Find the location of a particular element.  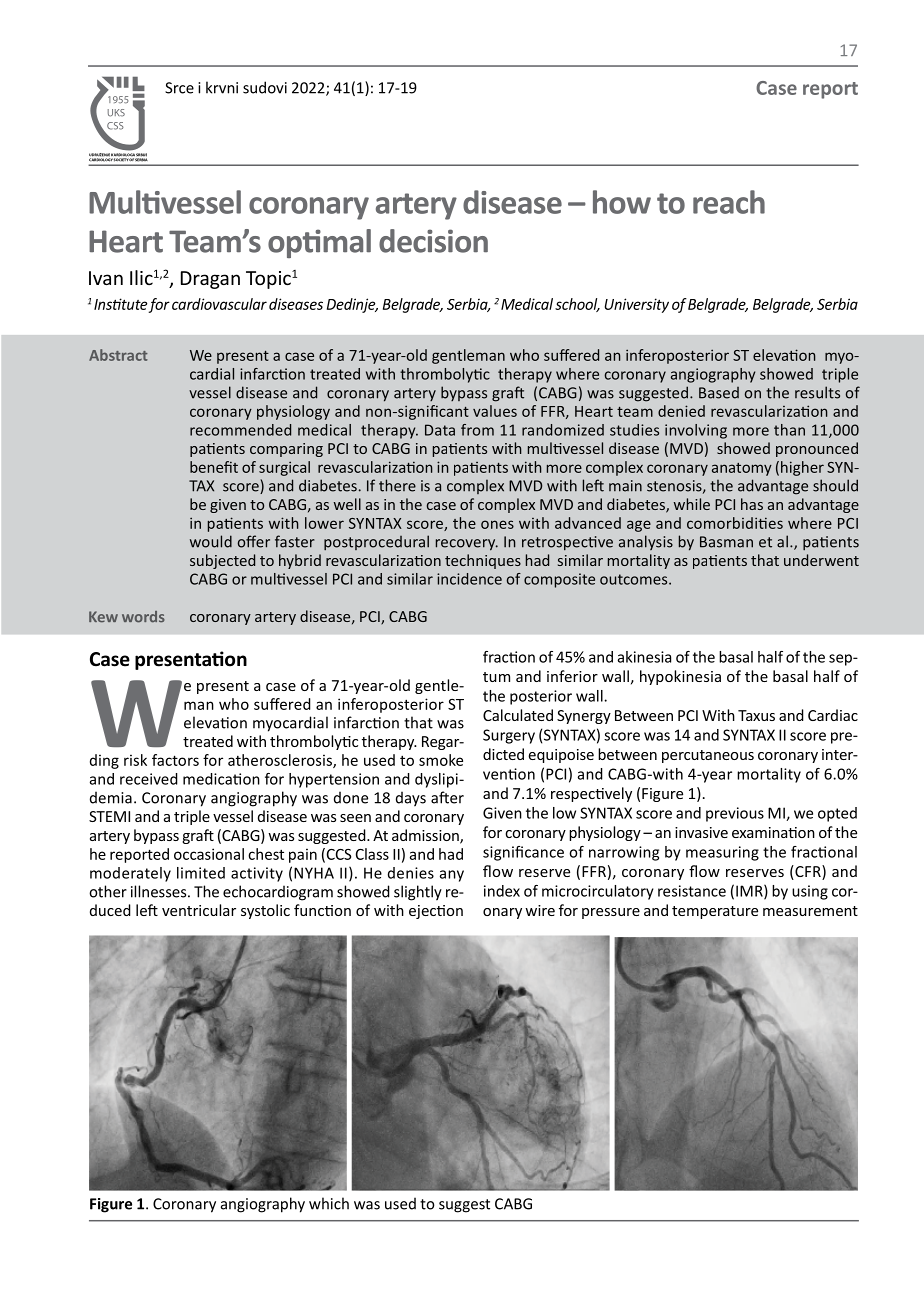

comorbidities is located at coordinates (735, 523).
